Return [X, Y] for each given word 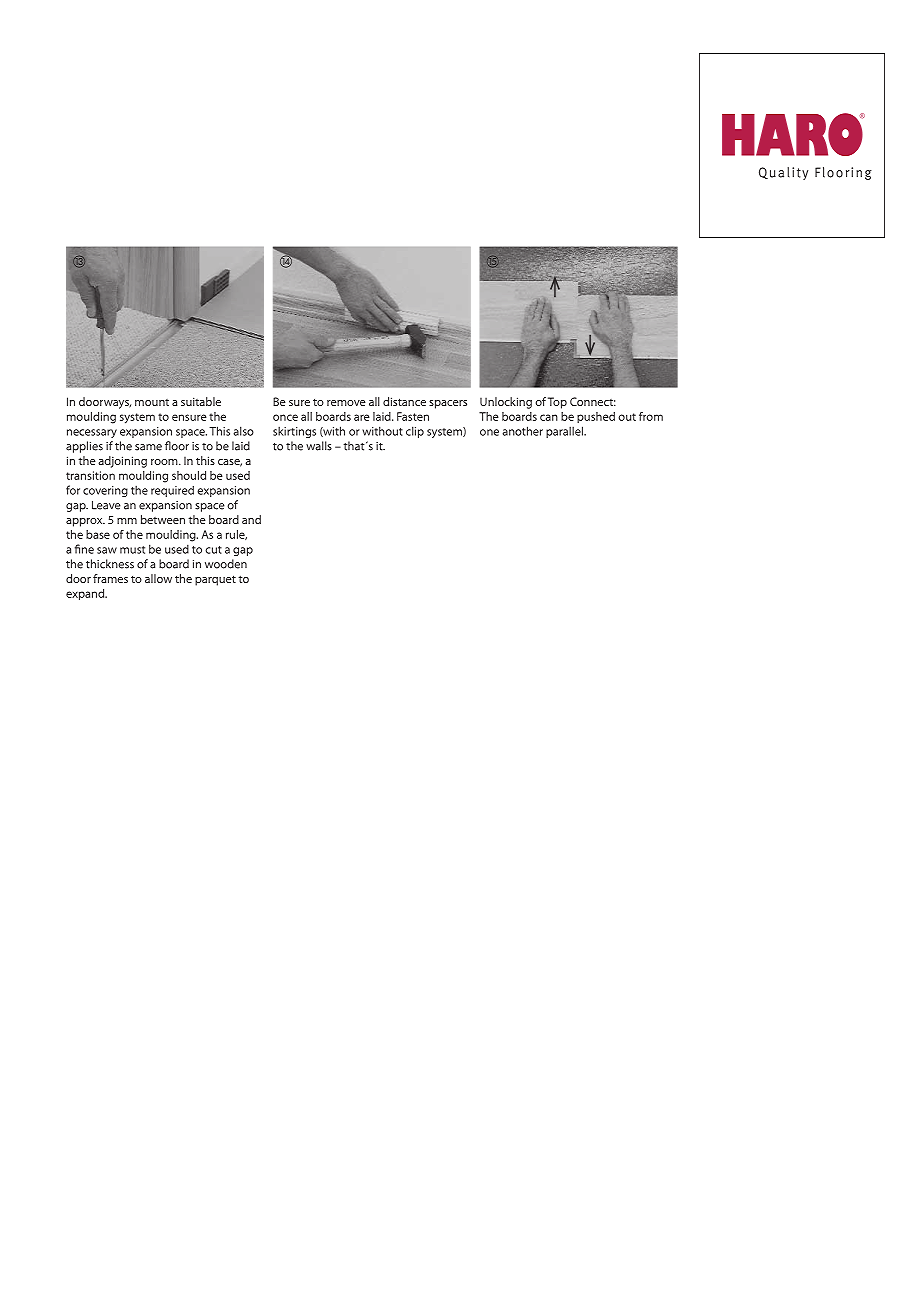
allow [158, 578]
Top [557, 403]
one [489, 432]
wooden [226, 564]
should [189, 475]
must [132, 550]
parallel [565, 432]
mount [152, 402]
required [172, 491]
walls [319, 446]
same [148, 447]
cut [213, 550]
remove [346, 403]
